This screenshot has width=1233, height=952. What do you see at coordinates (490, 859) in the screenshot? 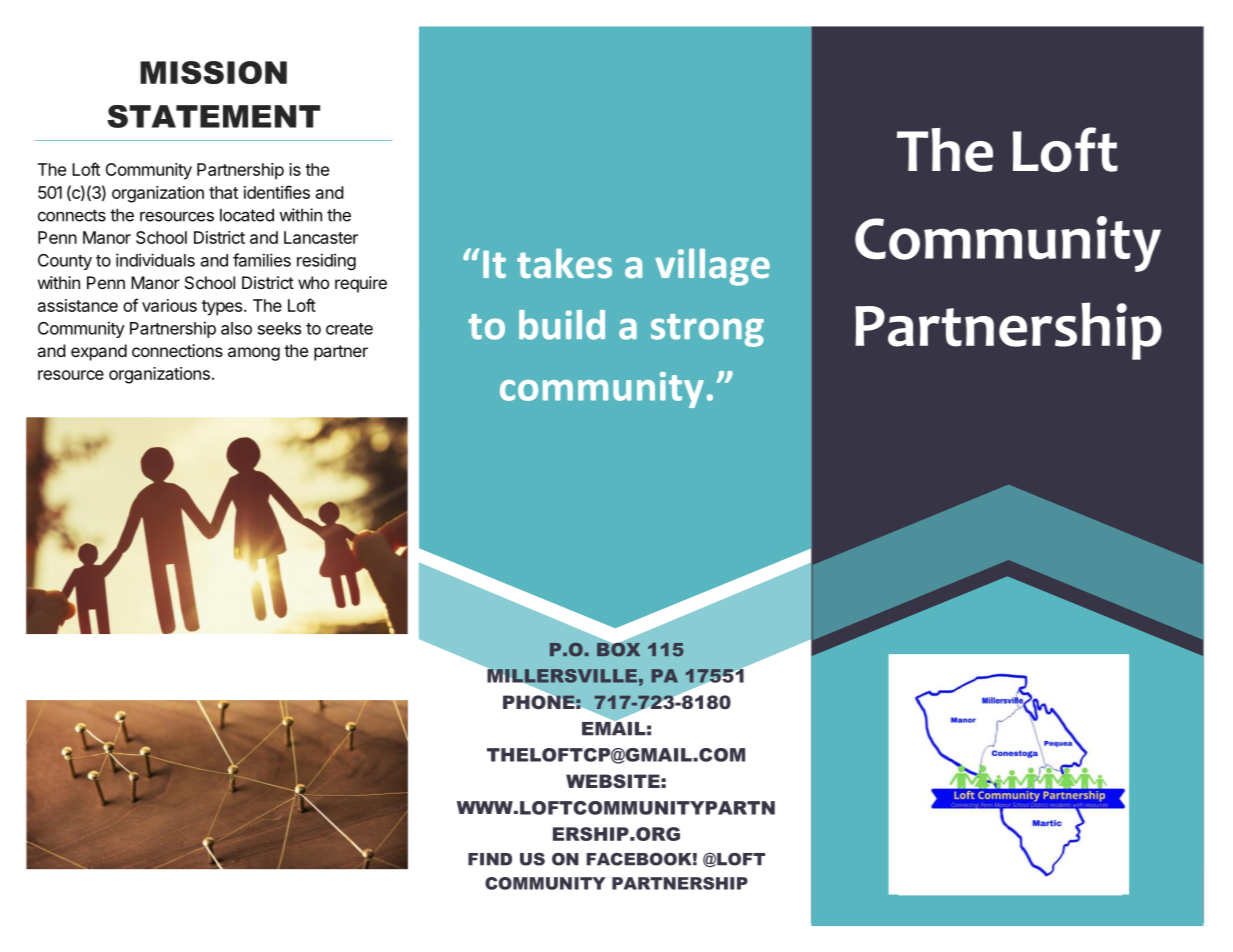
I see `FIND` at bounding box center [490, 859].
